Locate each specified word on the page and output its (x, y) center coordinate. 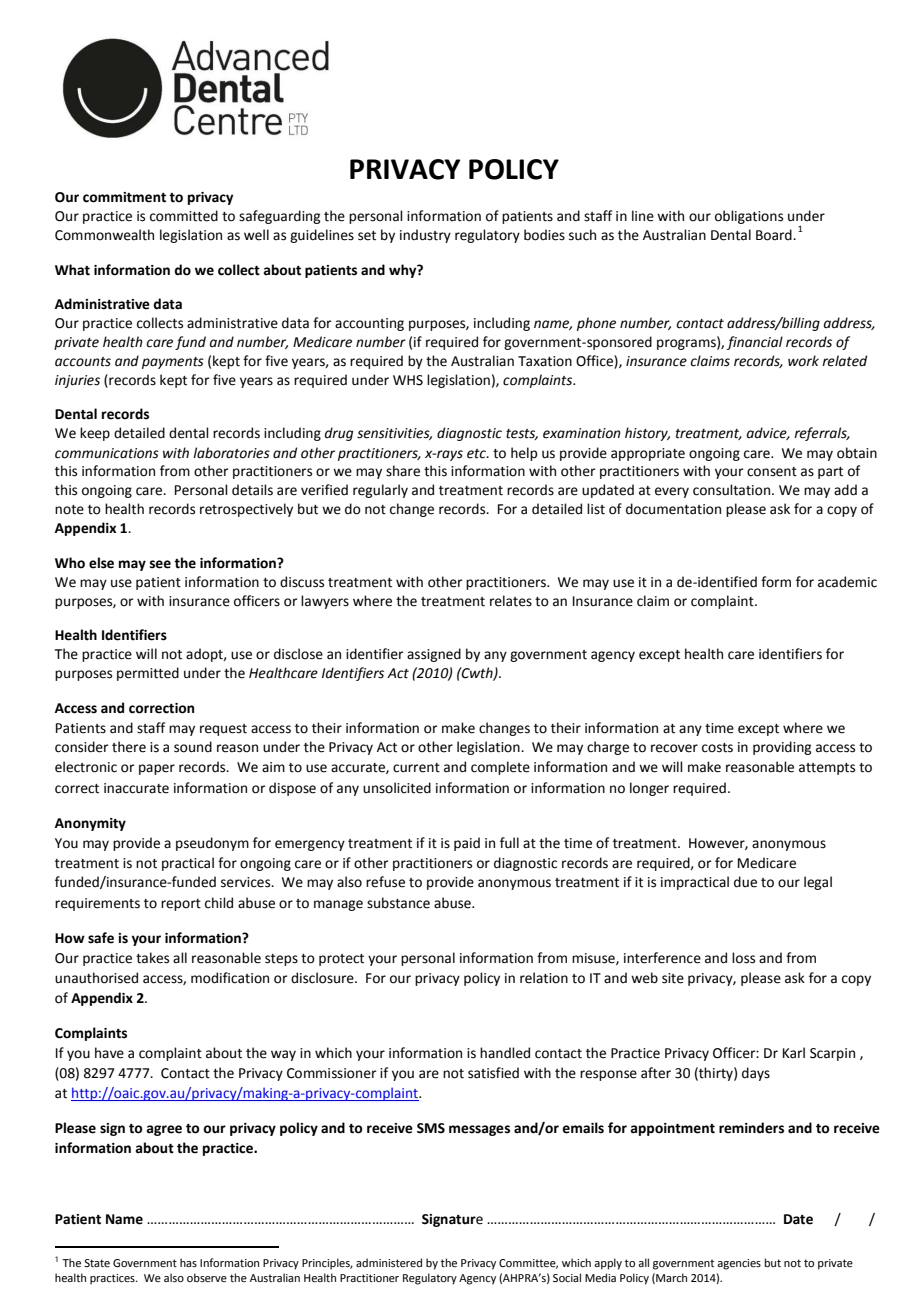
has (188, 1262)
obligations (749, 217)
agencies (739, 1264)
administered (389, 1262)
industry (425, 236)
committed (184, 216)
